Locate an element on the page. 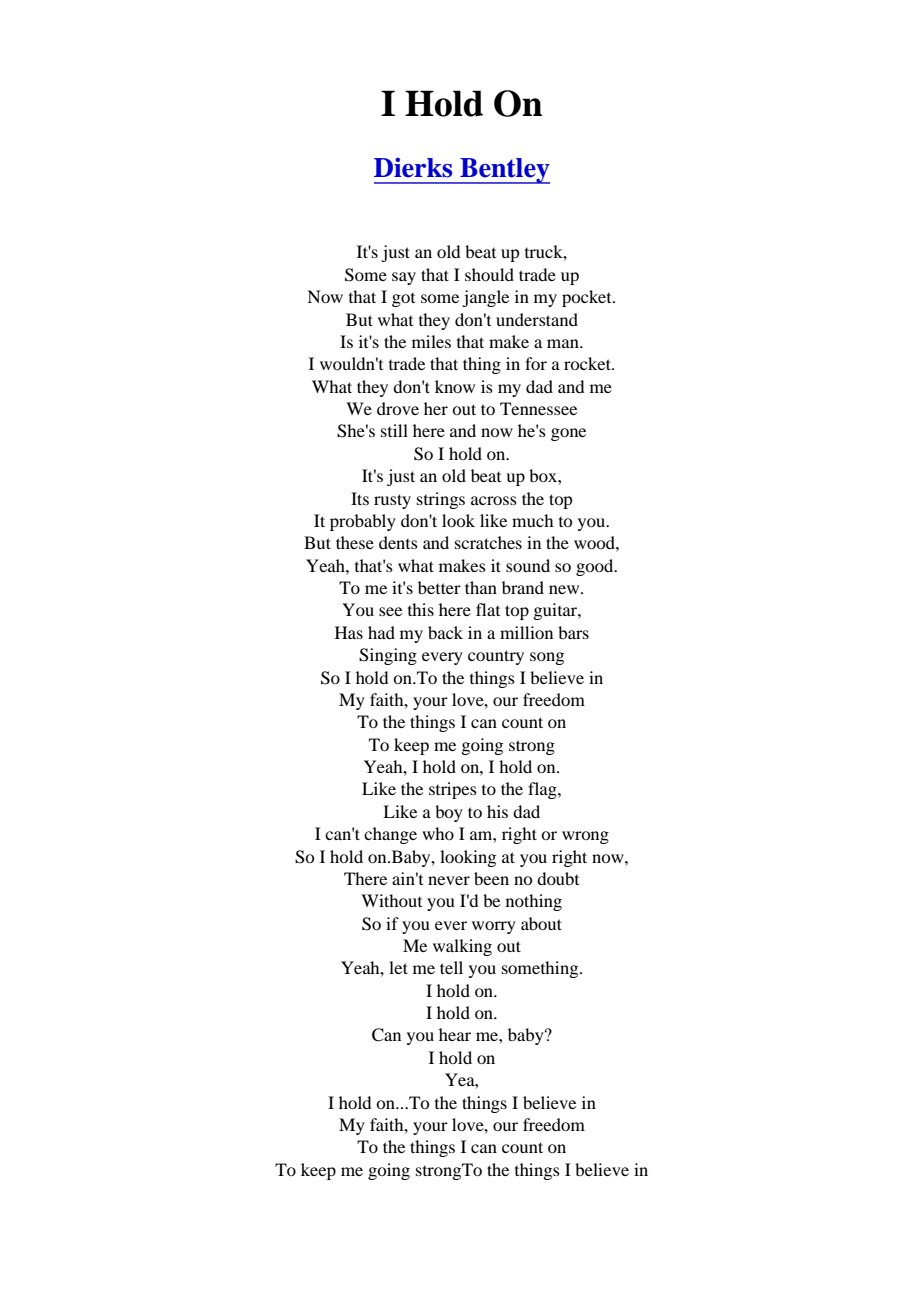 The width and height of the page is (924, 1308). Bentley is located at coordinates (504, 171).
